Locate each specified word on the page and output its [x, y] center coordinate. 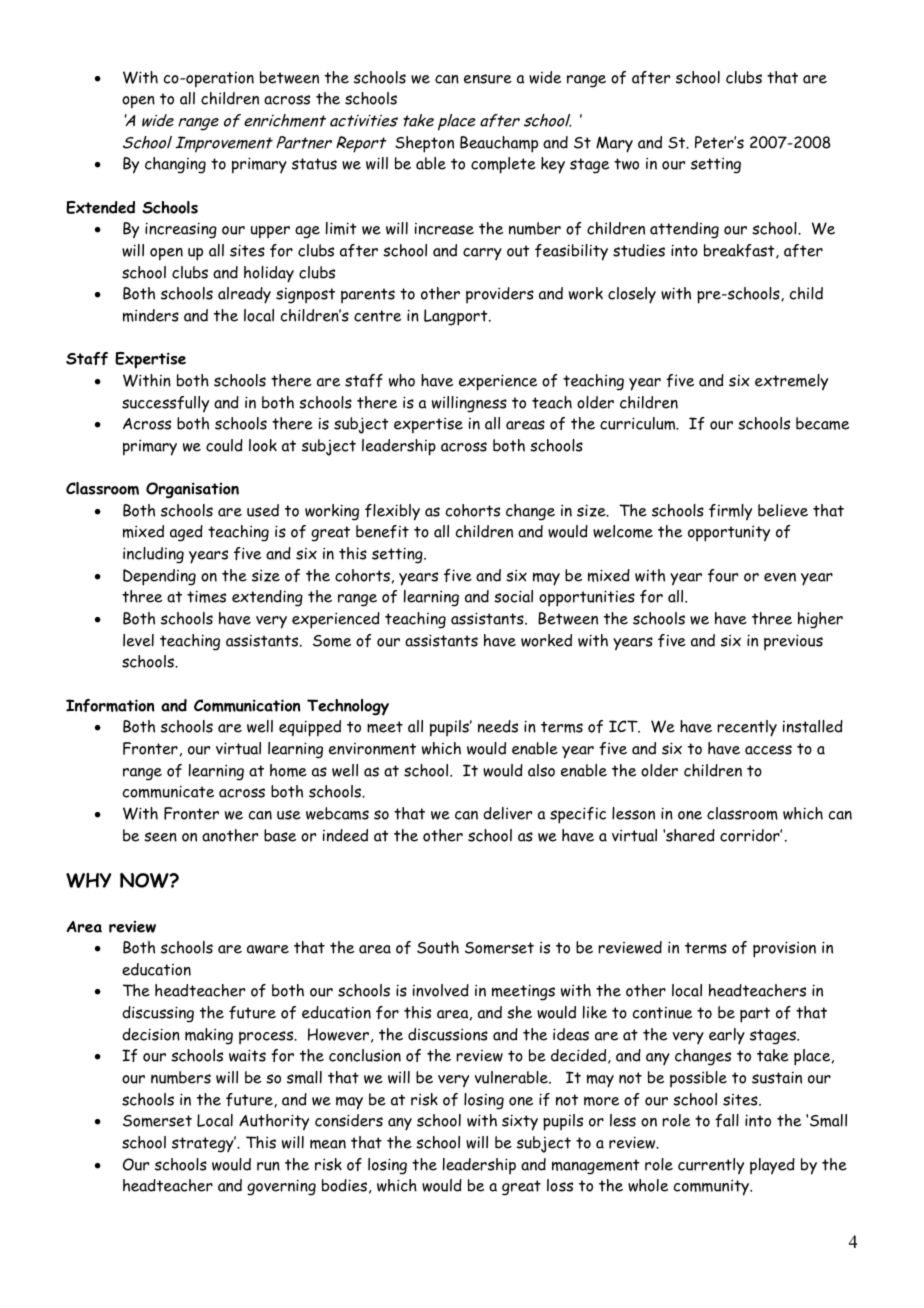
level [138, 640]
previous [793, 642]
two [626, 164]
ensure [488, 79]
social [513, 596]
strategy [204, 1144]
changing [175, 165]
